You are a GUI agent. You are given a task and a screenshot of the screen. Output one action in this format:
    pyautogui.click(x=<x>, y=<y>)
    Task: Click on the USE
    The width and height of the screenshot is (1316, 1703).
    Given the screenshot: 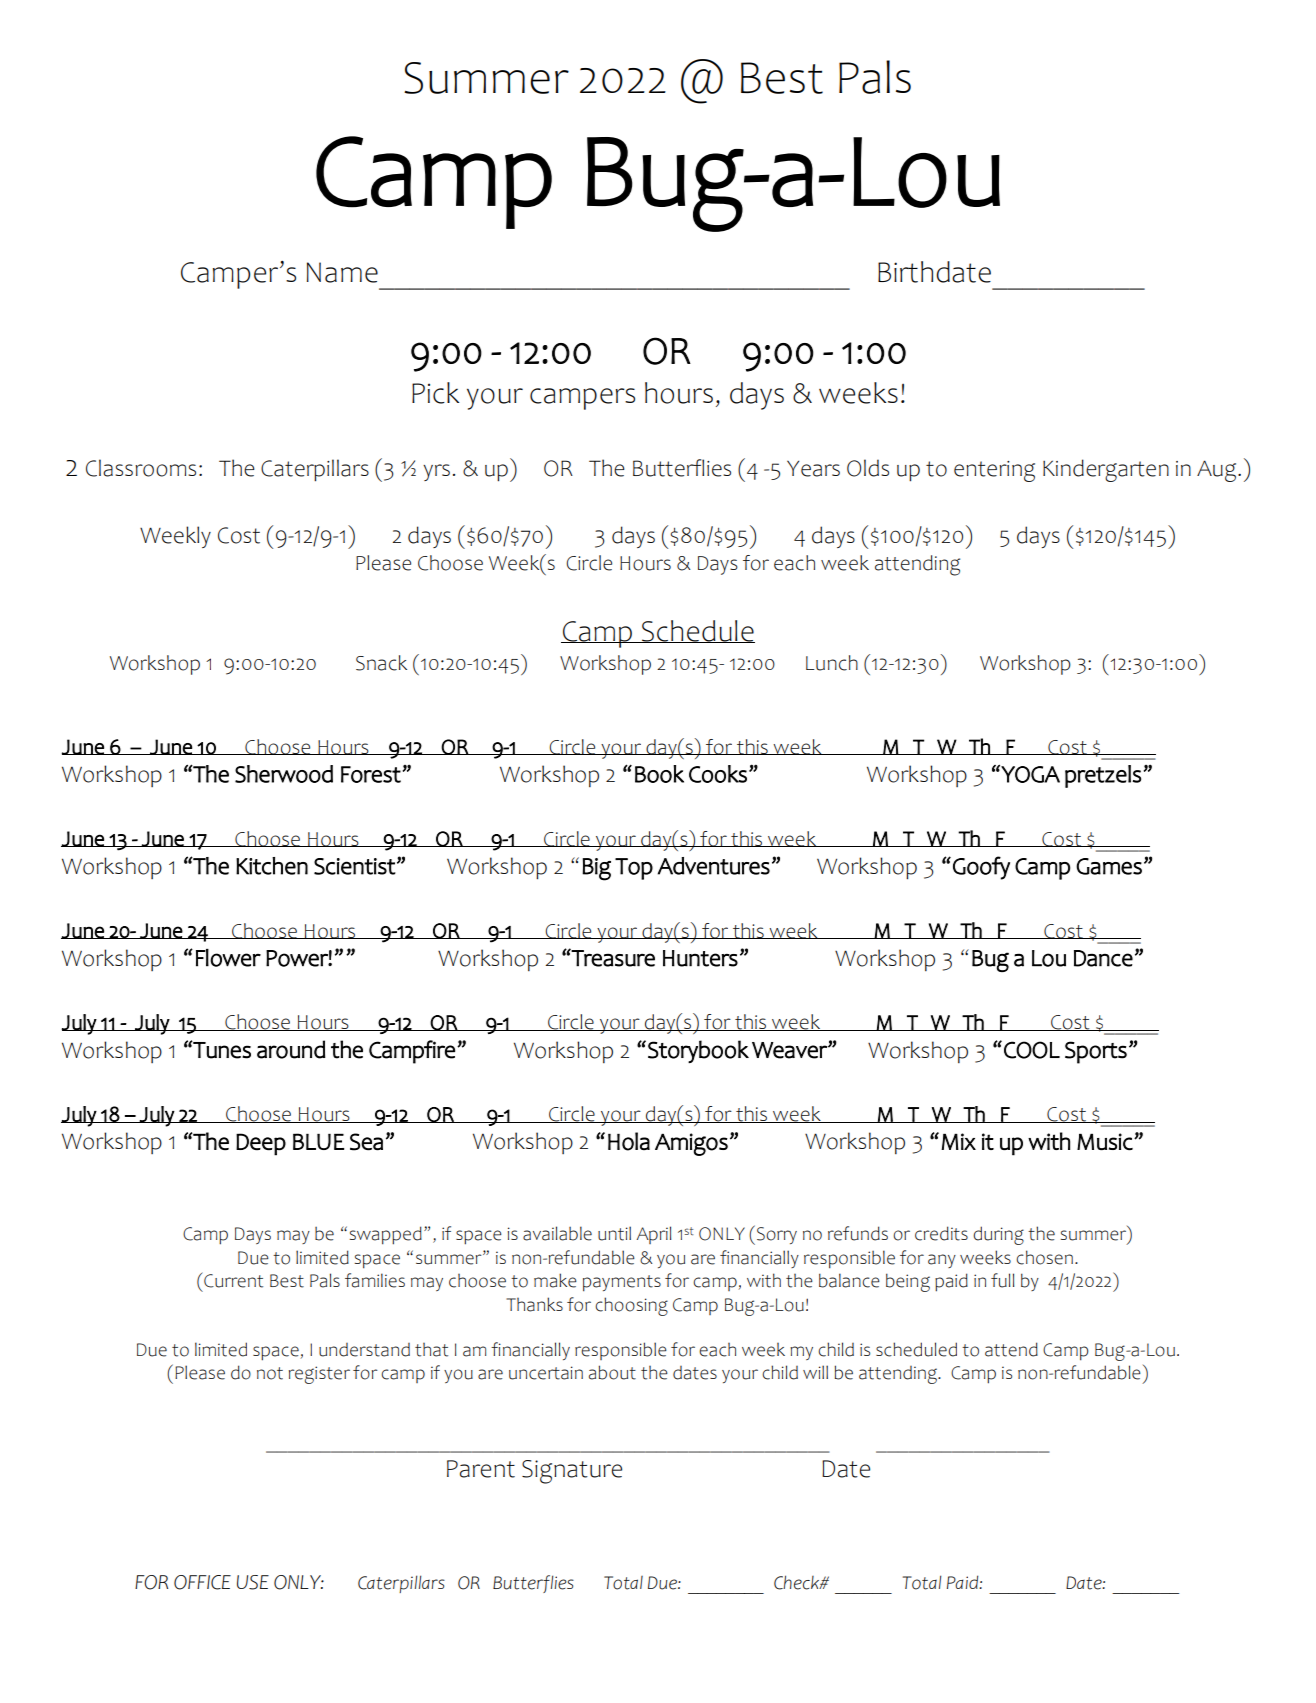 What is the action you would take?
    pyautogui.click(x=253, y=1582)
